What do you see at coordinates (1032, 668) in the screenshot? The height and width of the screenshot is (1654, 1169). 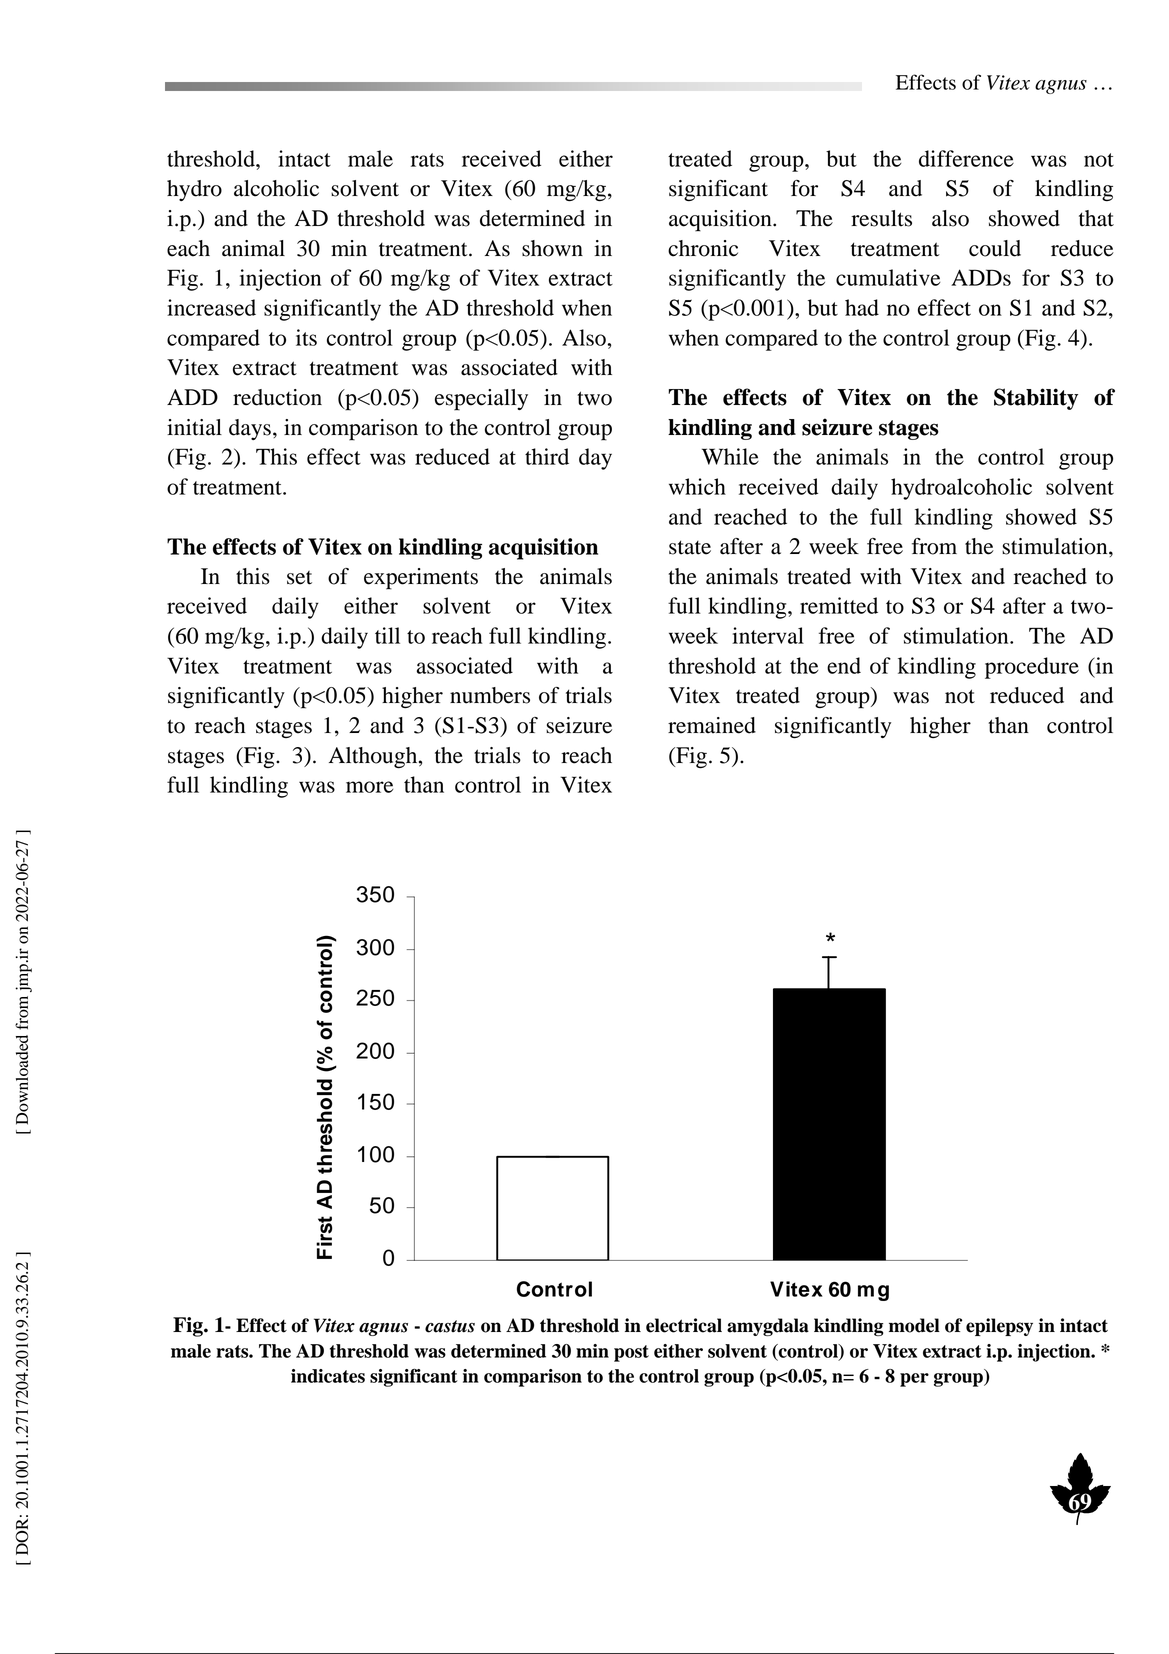 I see `procedure` at bounding box center [1032, 668].
